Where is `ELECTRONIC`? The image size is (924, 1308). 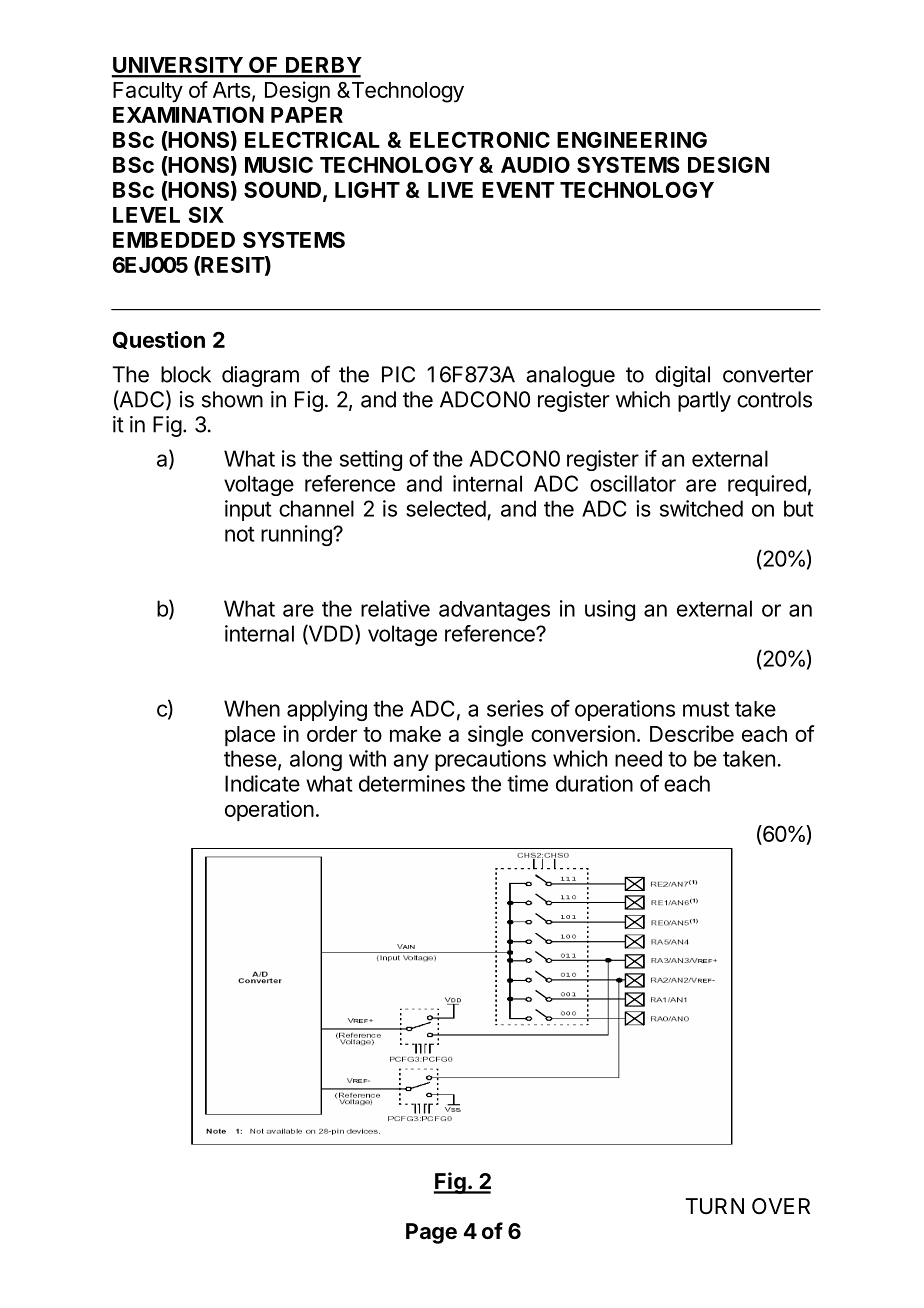
ELECTRONIC is located at coordinates (480, 139).
